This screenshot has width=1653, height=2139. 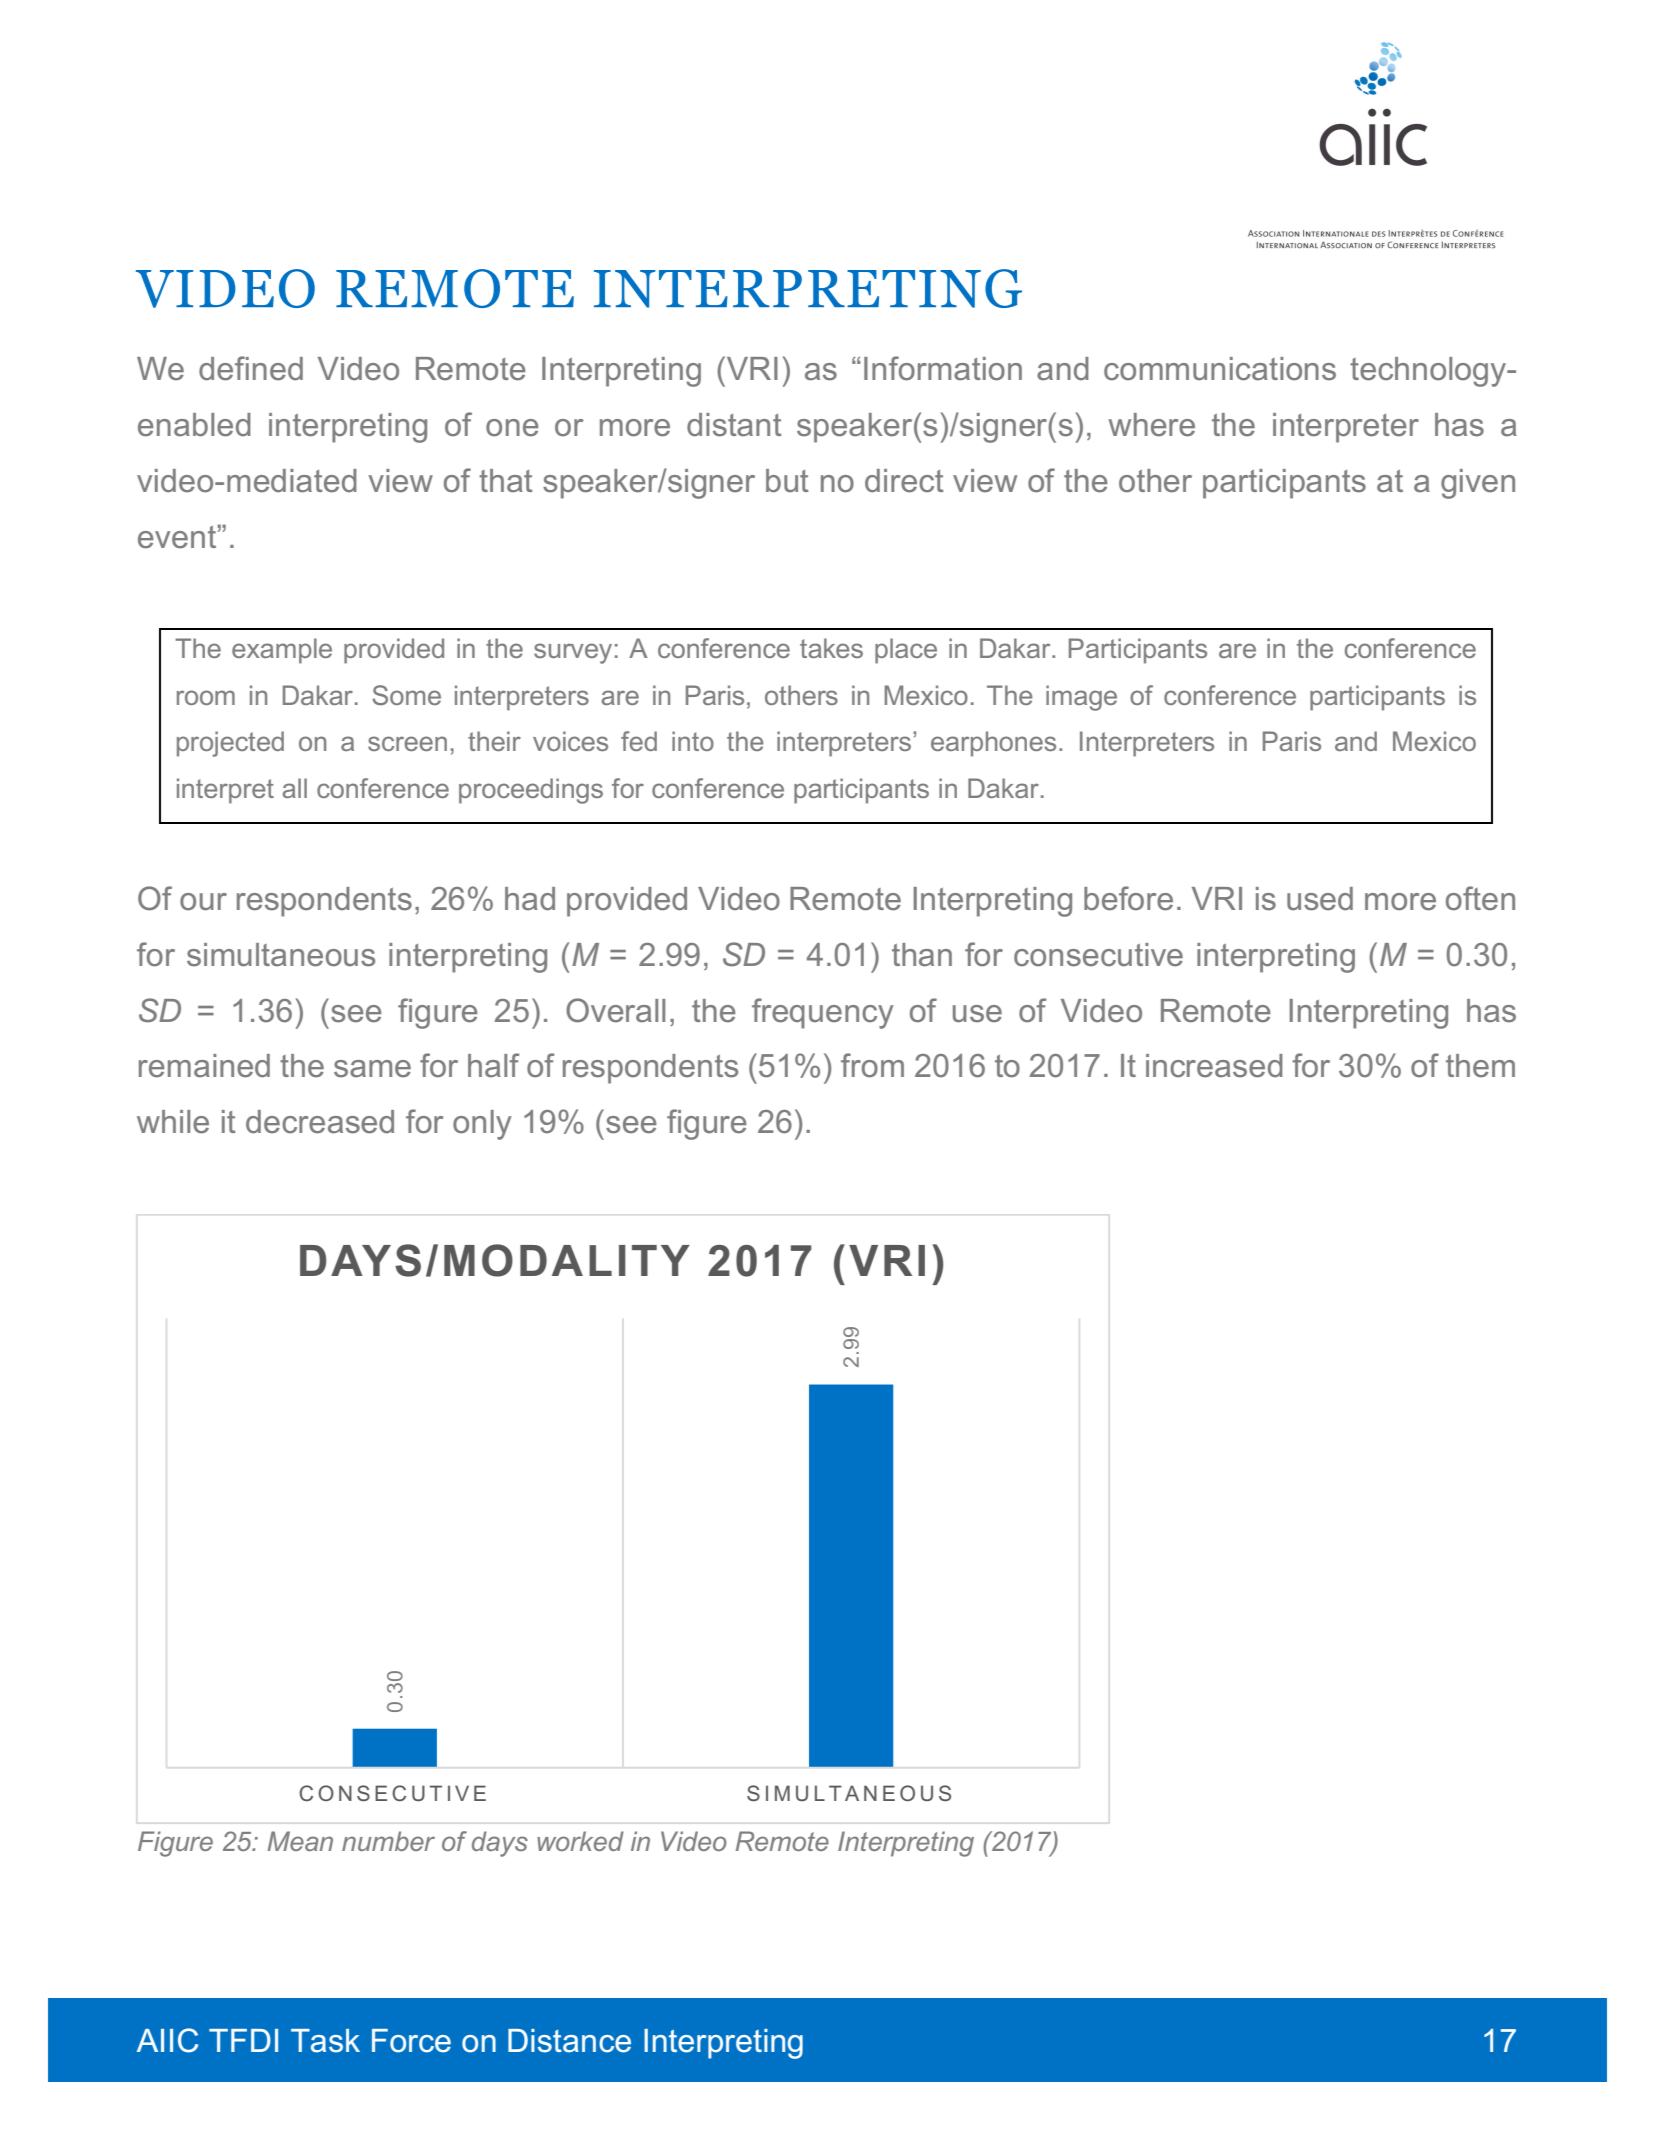 What do you see at coordinates (251, 368) in the screenshot?
I see `defined` at bounding box center [251, 368].
